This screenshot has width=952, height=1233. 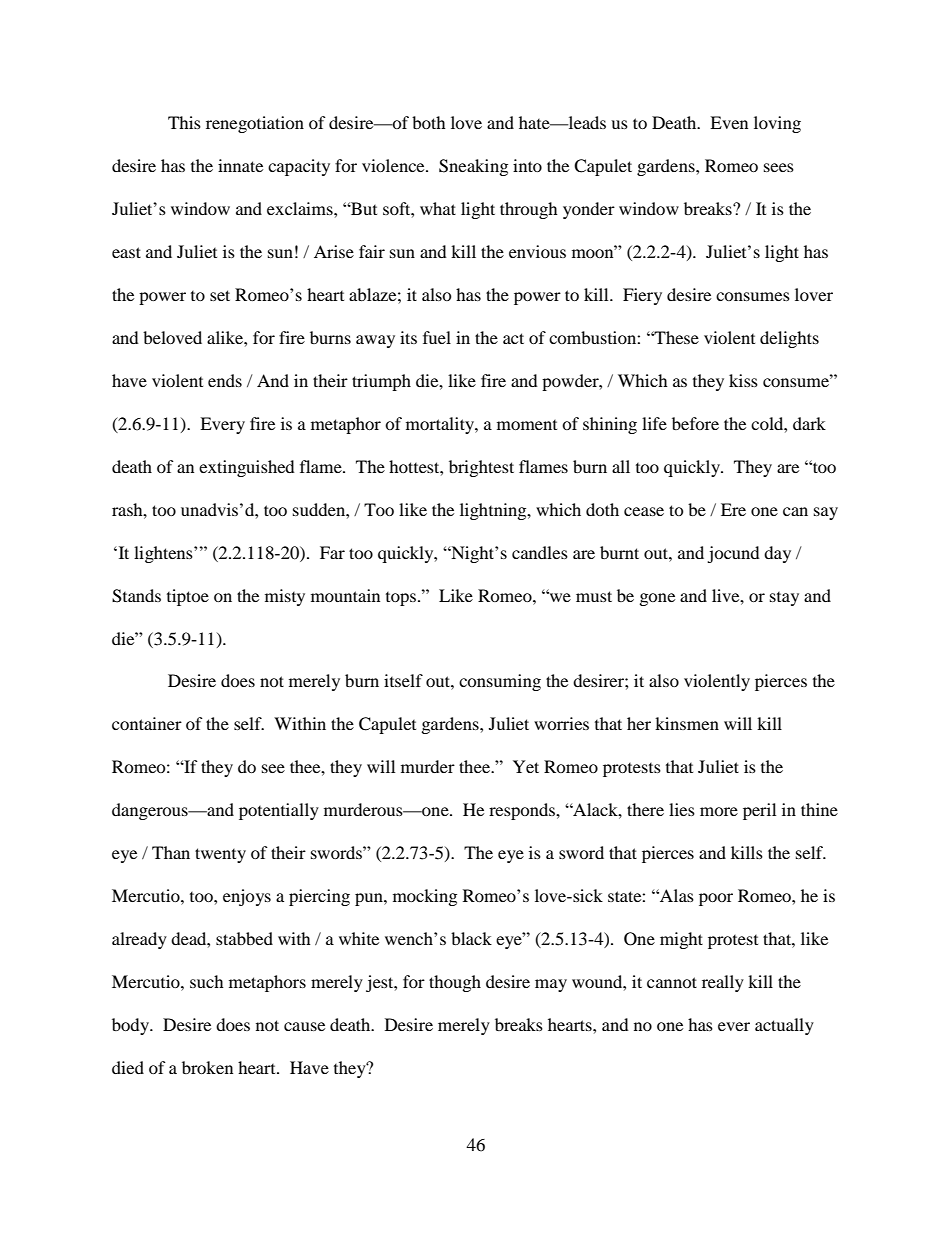 What do you see at coordinates (526, 766) in the screenshot?
I see `Yet` at bounding box center [526, 766].
